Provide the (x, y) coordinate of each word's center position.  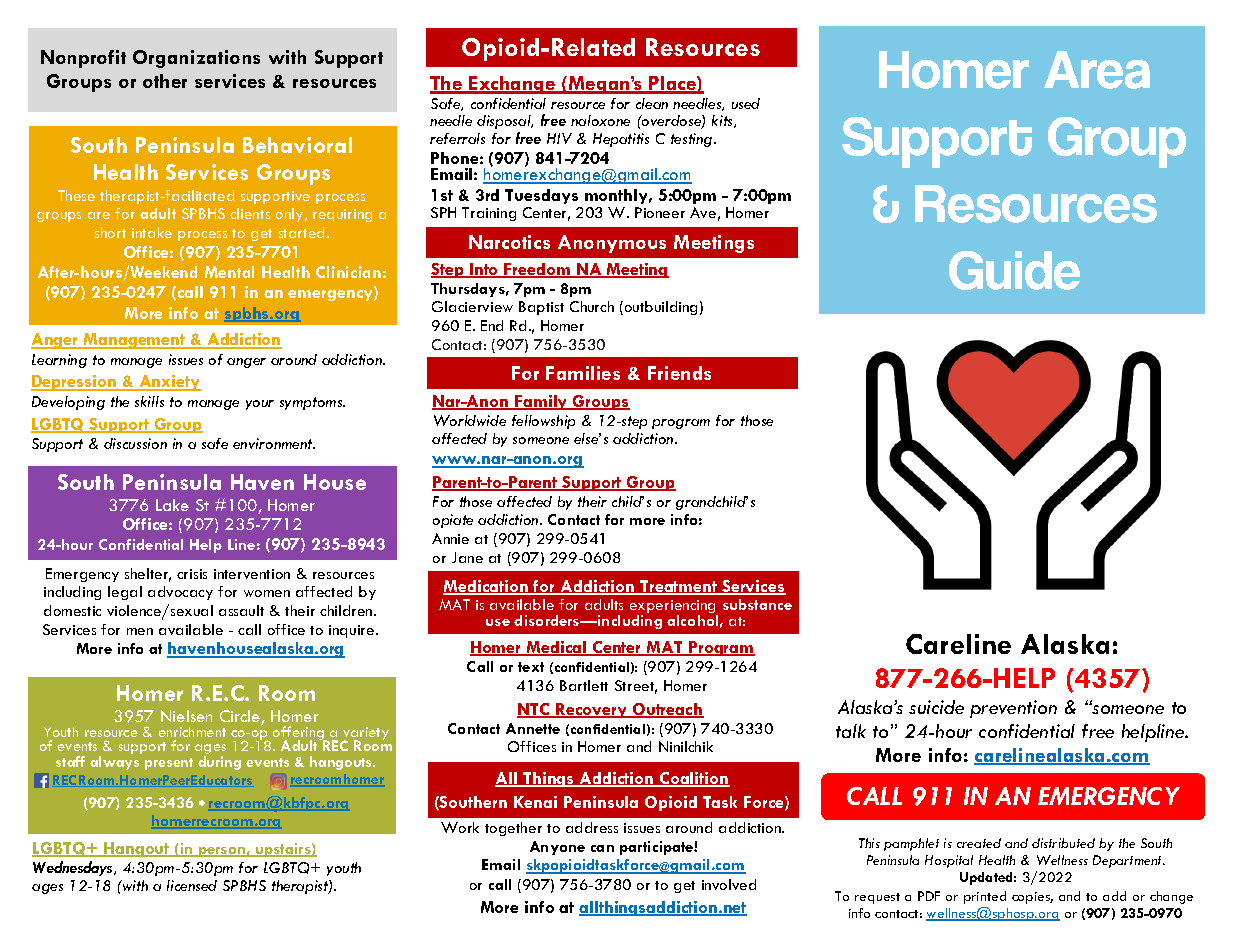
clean (652, 103)
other (165, 81)
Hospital (949, 861)
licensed (192, 885)
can (602, 848)
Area (1097, 70)
